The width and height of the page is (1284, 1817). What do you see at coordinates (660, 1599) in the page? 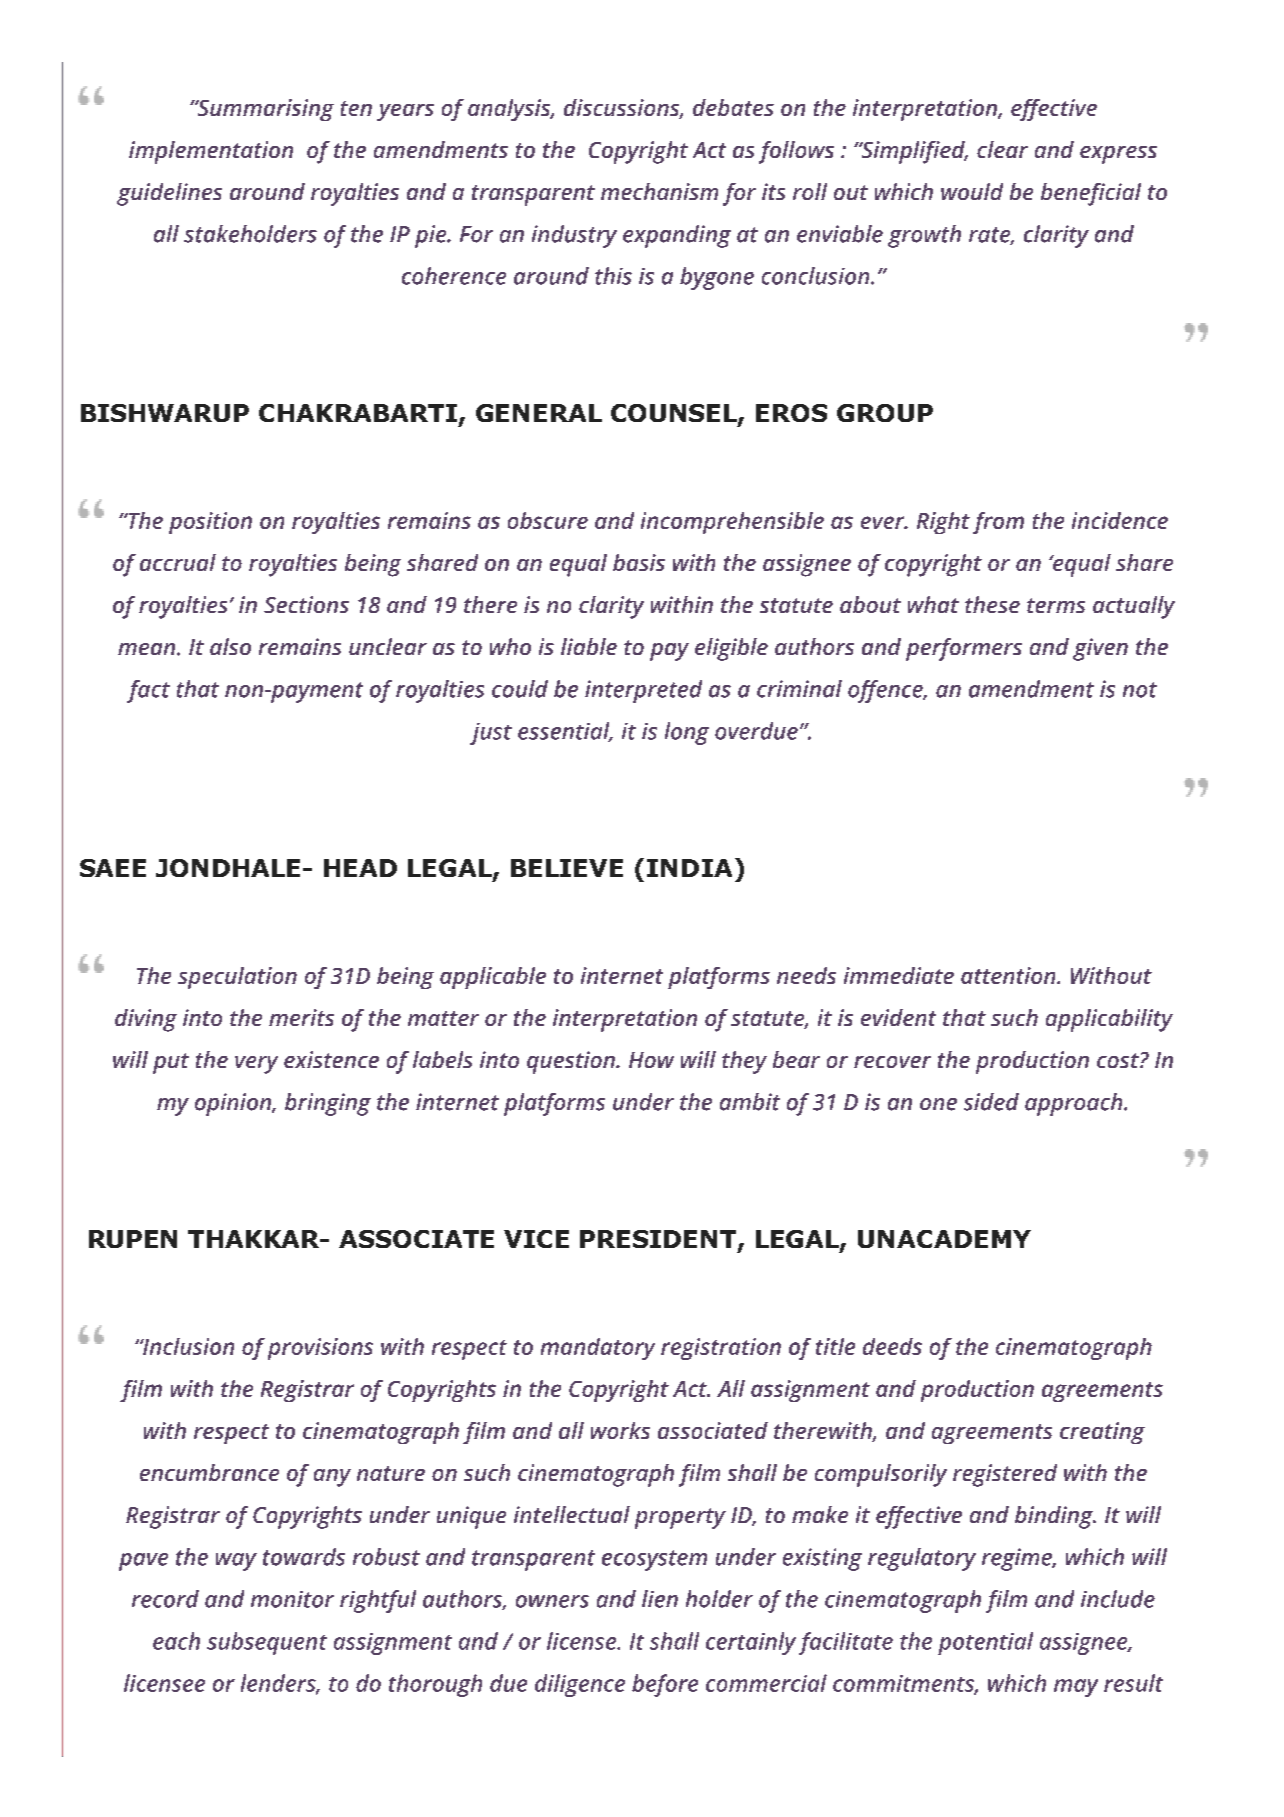
I see `lien` at bounding box center [660, 1599].
